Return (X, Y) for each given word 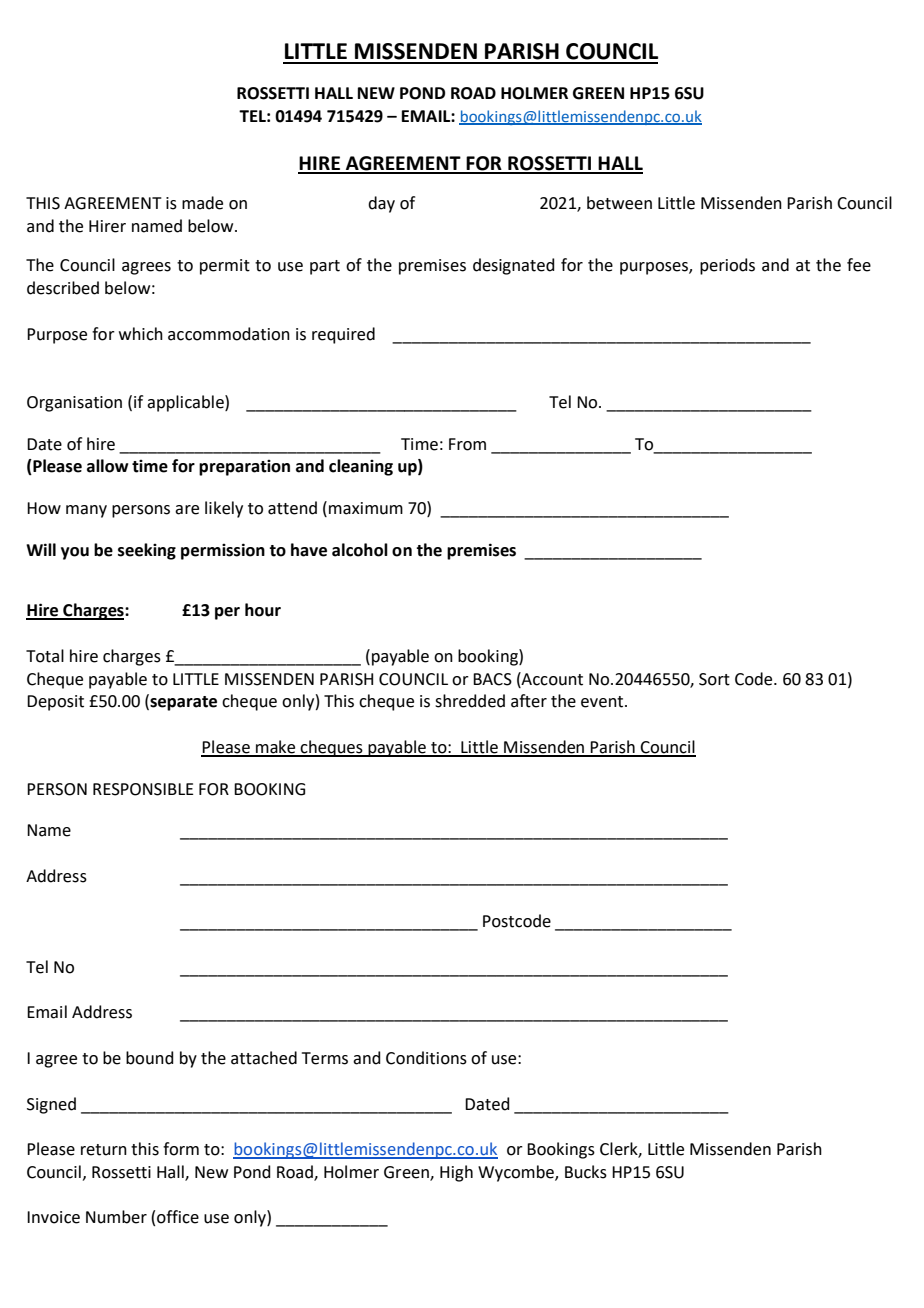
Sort (714, 679)
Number (116, 1217)
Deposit (55, 703)
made (202, 203)
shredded (470, 701)
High (456, 1173)
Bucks (586, 1172)
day (381, 204)
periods (727, 266)
